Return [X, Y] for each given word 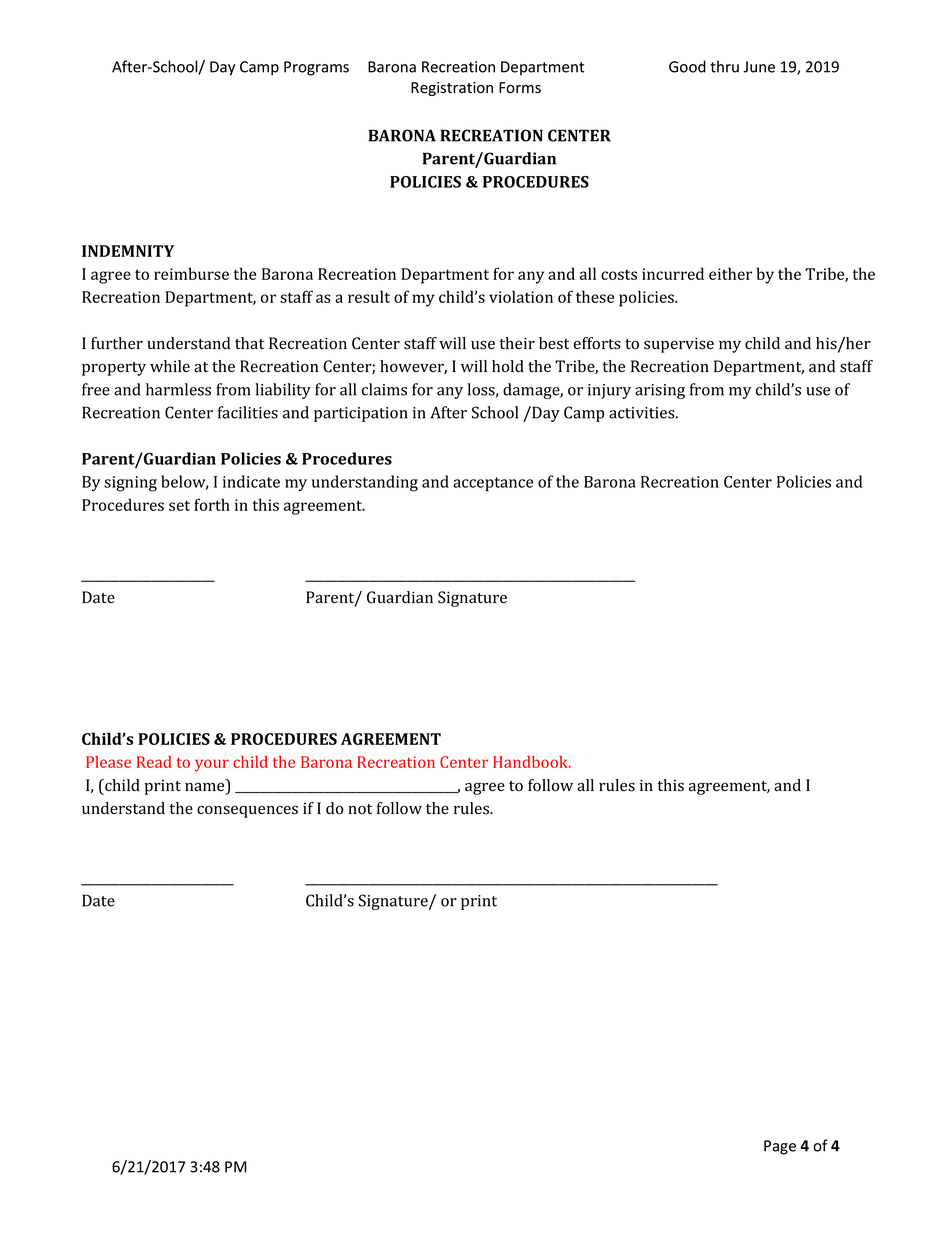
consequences [247, 811]
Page [780, 1147]
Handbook [531, 762]
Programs [316, 68]
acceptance [493, 484]
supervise [679, 345]
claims [384, 389]
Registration [452, 89]
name [206, 788]
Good [687, 66]
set [179, 505]
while [170, 366]
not [360, 809]
